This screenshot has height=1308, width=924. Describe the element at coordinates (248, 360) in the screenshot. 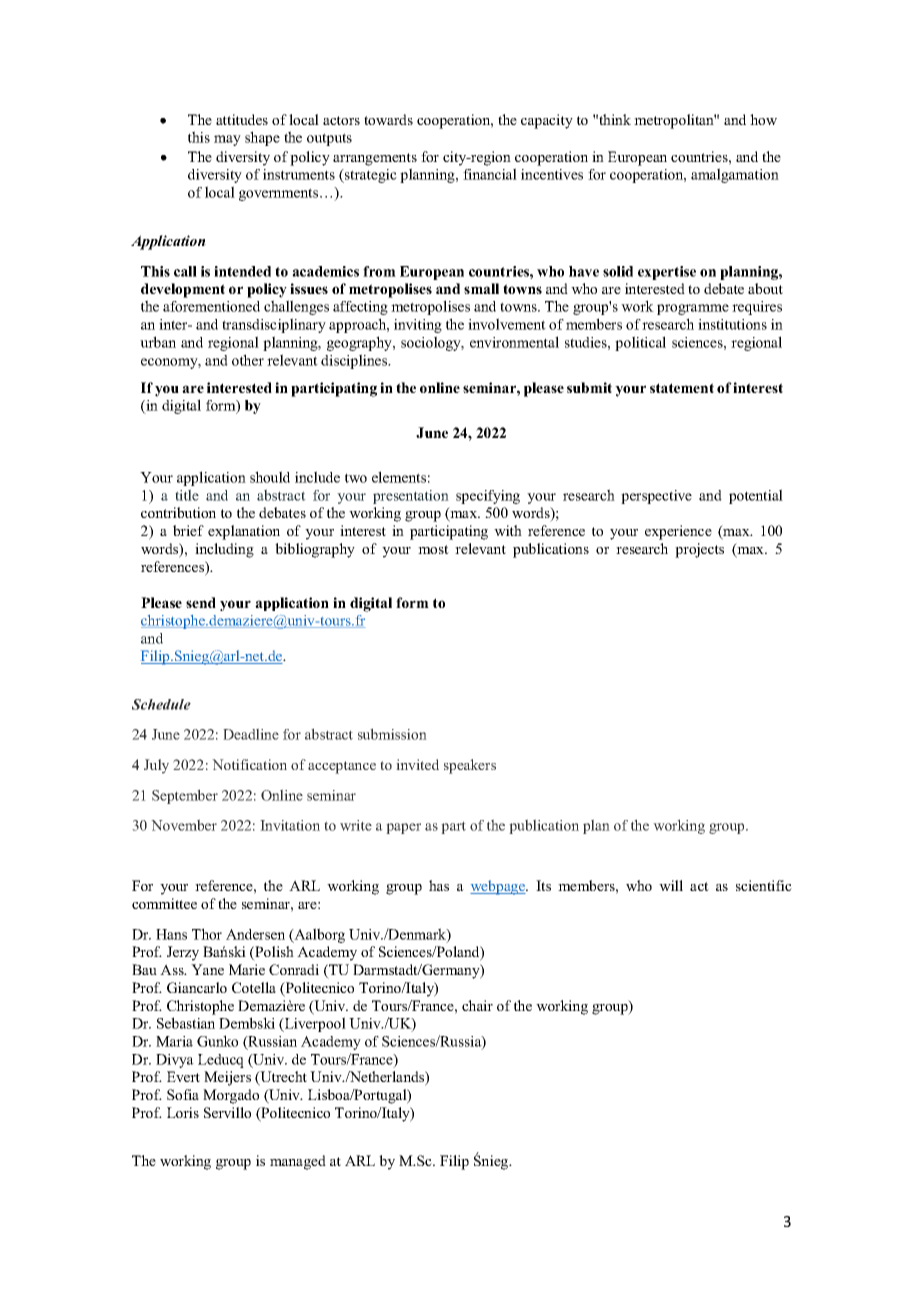

I see `other` at that location.
